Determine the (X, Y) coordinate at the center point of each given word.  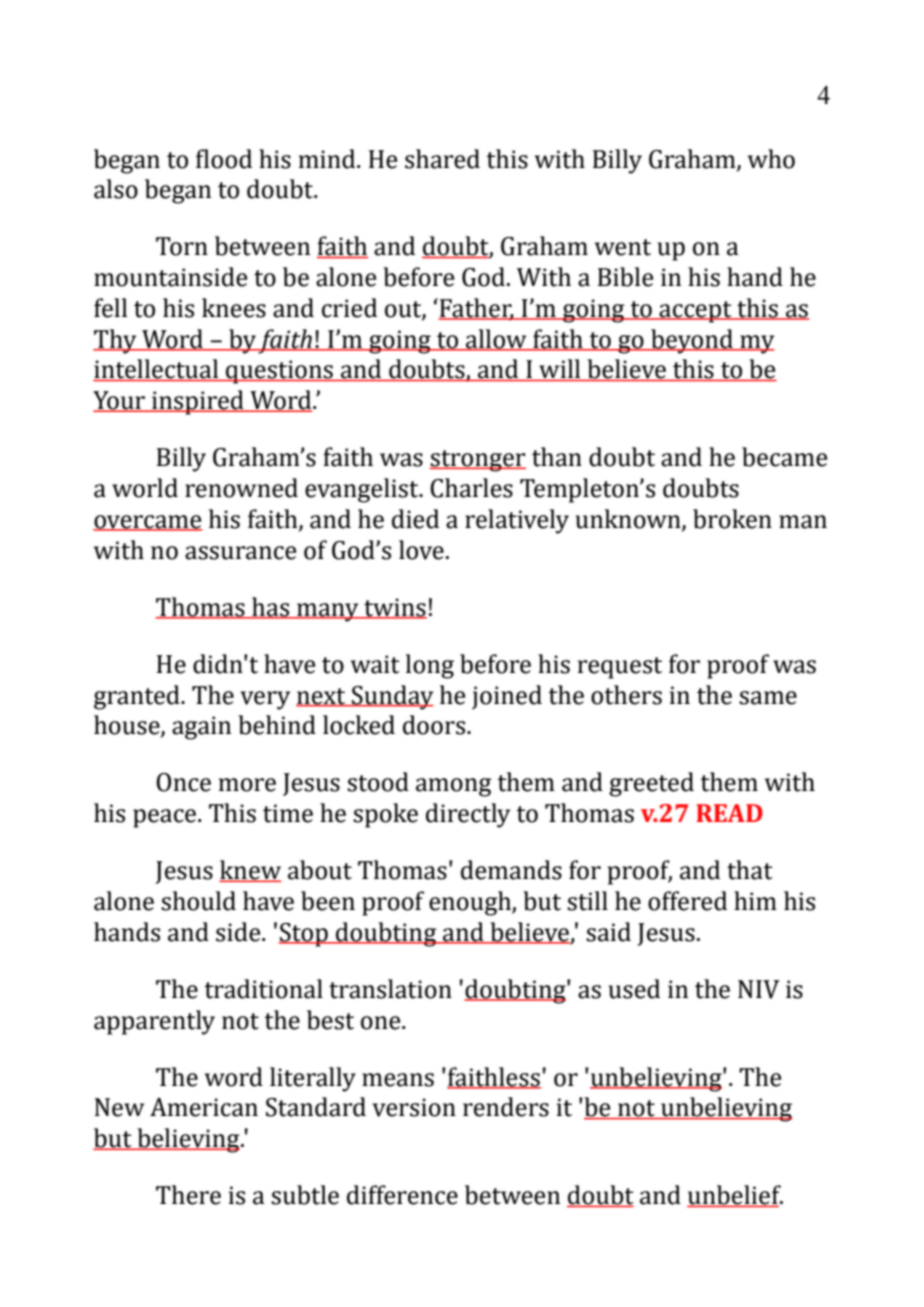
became (784, 457)
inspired (198, 402)
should (198, 901)
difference (402, 1195)
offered (687, 901)
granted (138, 697)
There (188, 1195)
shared (442, 159)
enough (471, 903)
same (768, 698)
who (771, 159)
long (430, 666)
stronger (477, 461)
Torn (182, 246)
